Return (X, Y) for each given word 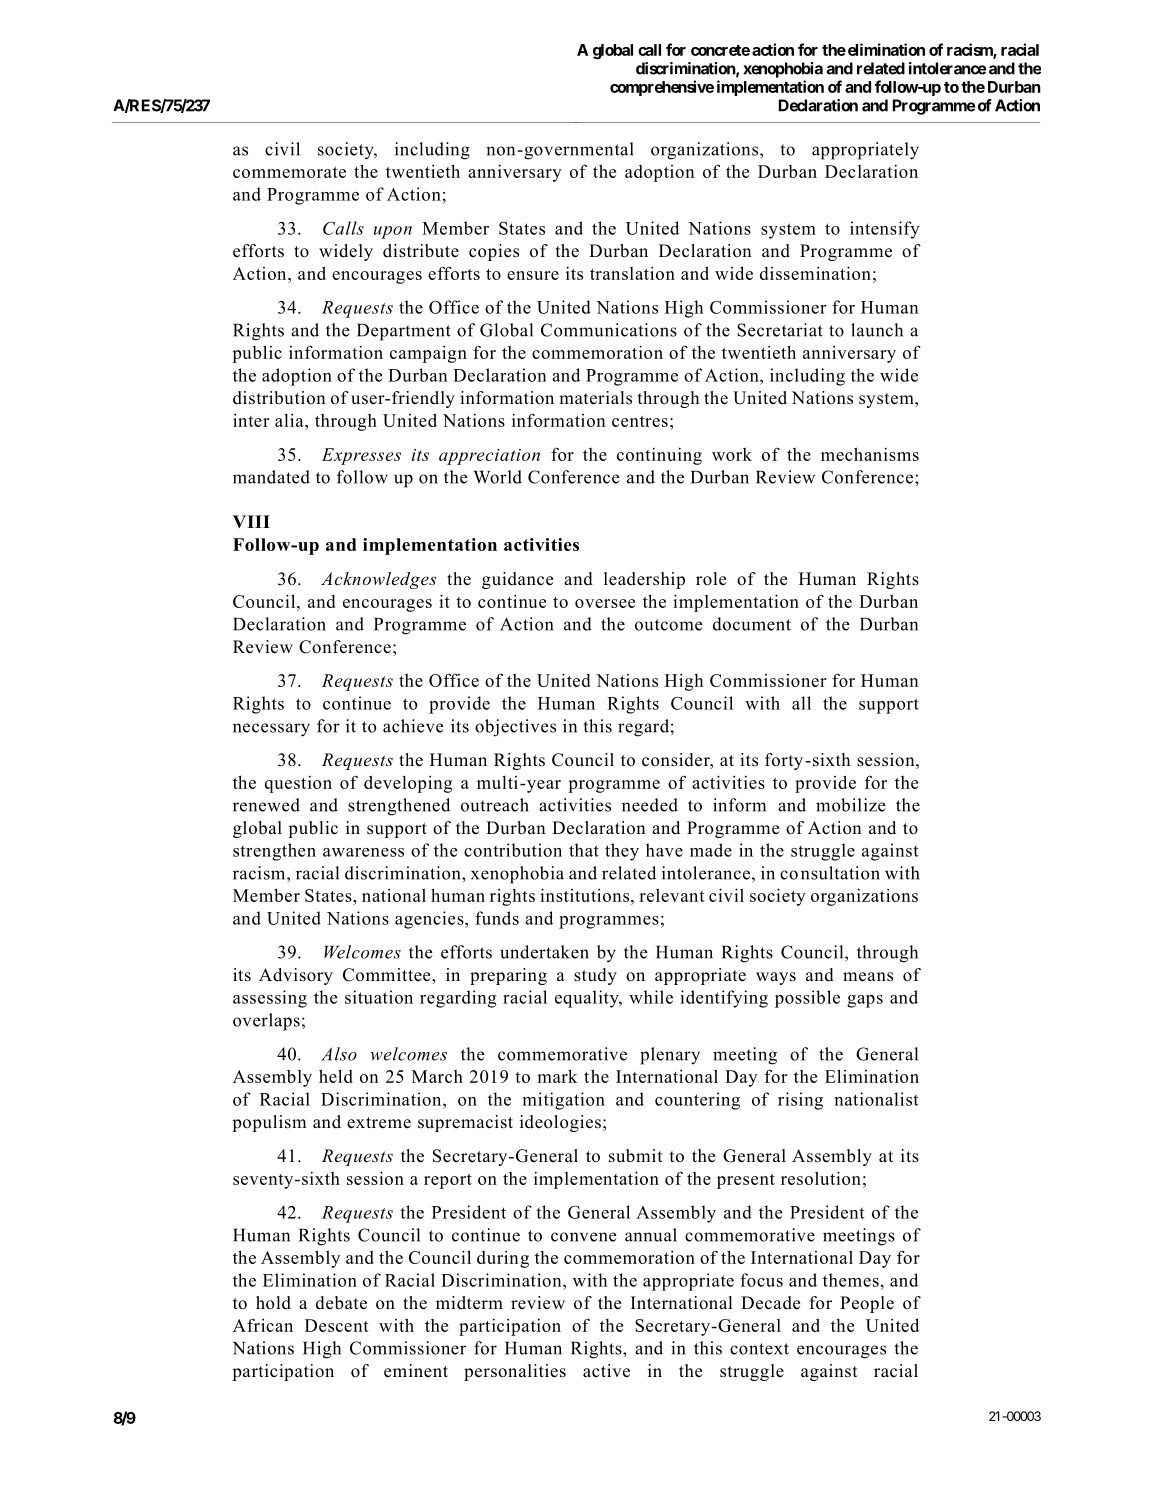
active (606, 1371)
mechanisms (870, 454)
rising (800, 1101)
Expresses (361, 456)
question (298, 784)
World (498, 477)
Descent (337, 1325)
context (759, 1349)
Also (339, 1054)
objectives (515, 728)
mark (557, 1076)
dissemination (815, 273)
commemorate (289, 172)
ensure (533, 275)
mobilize (851, 805)
